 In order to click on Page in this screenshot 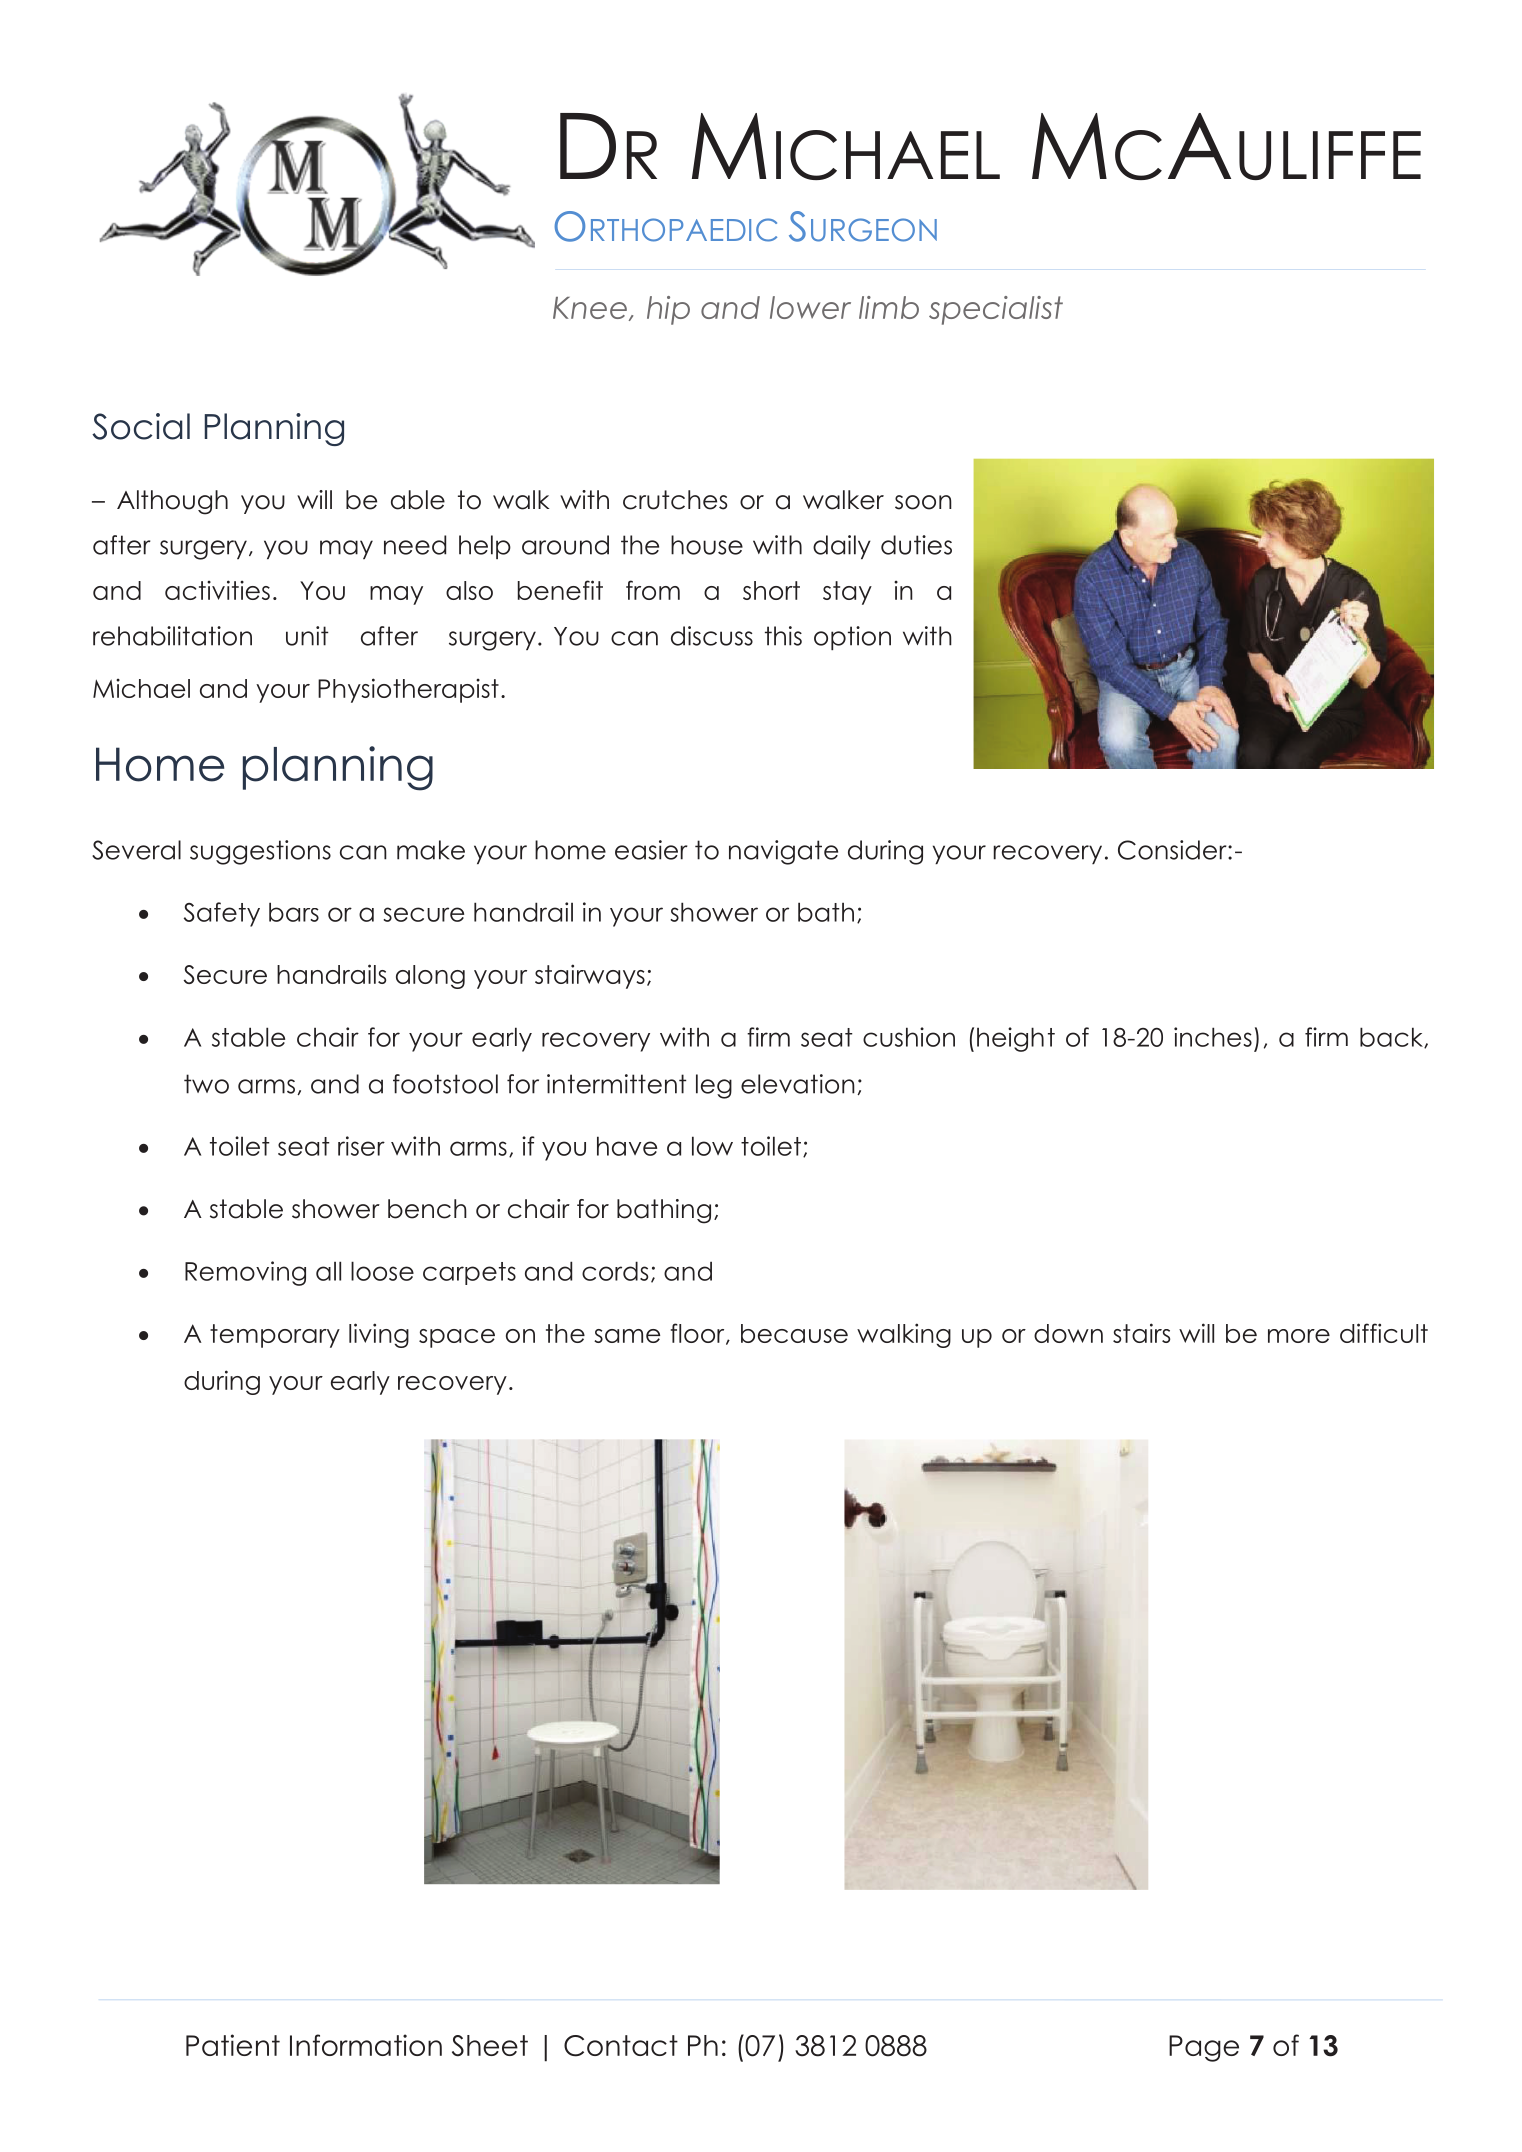, I will do `click(1204, 2048)`.
